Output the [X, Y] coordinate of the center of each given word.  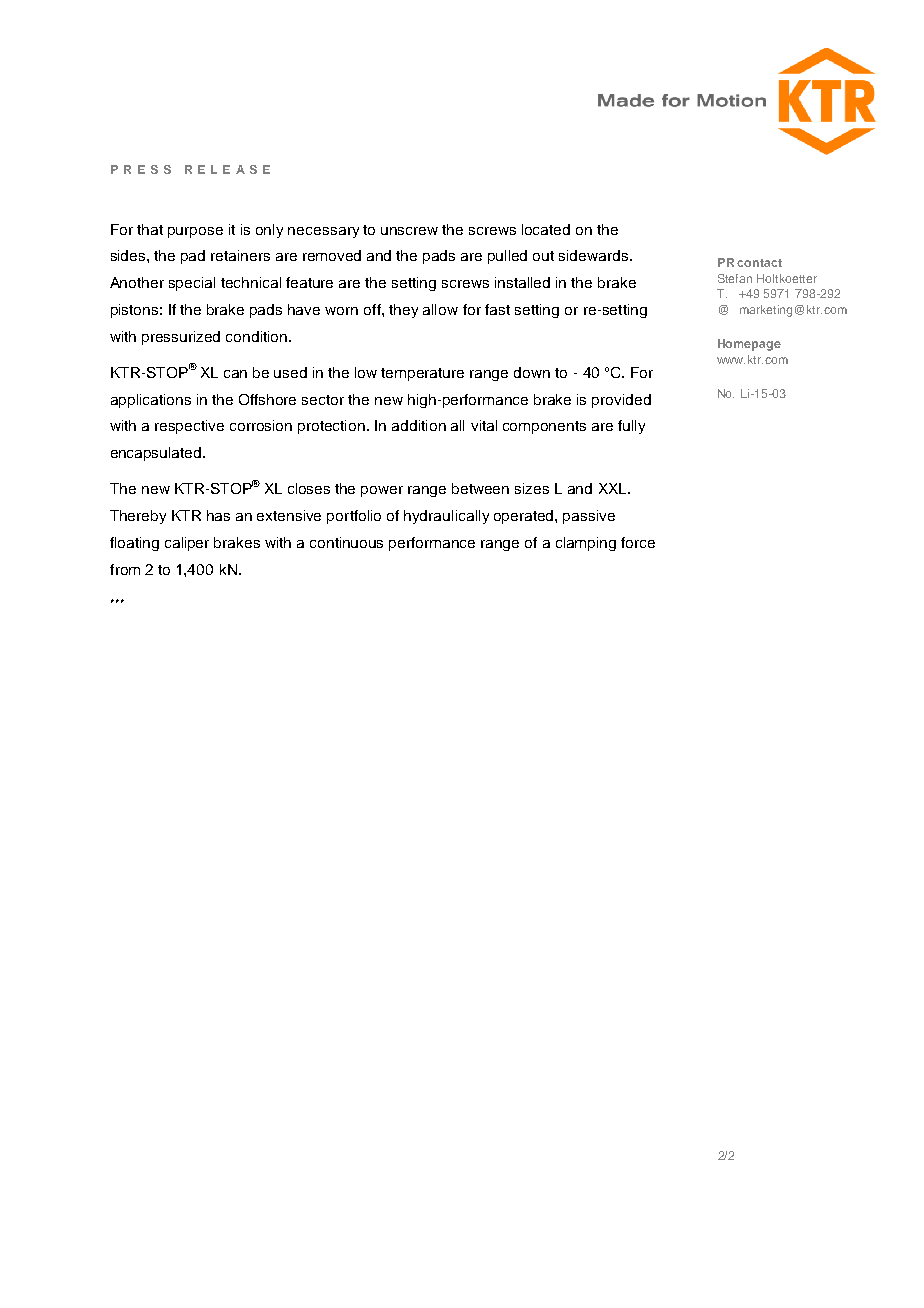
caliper [187, 544]
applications [151, 401]
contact [759, 263]
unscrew [409, 231]
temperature [422, 374]
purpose [195, 232]
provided [621, 401]
